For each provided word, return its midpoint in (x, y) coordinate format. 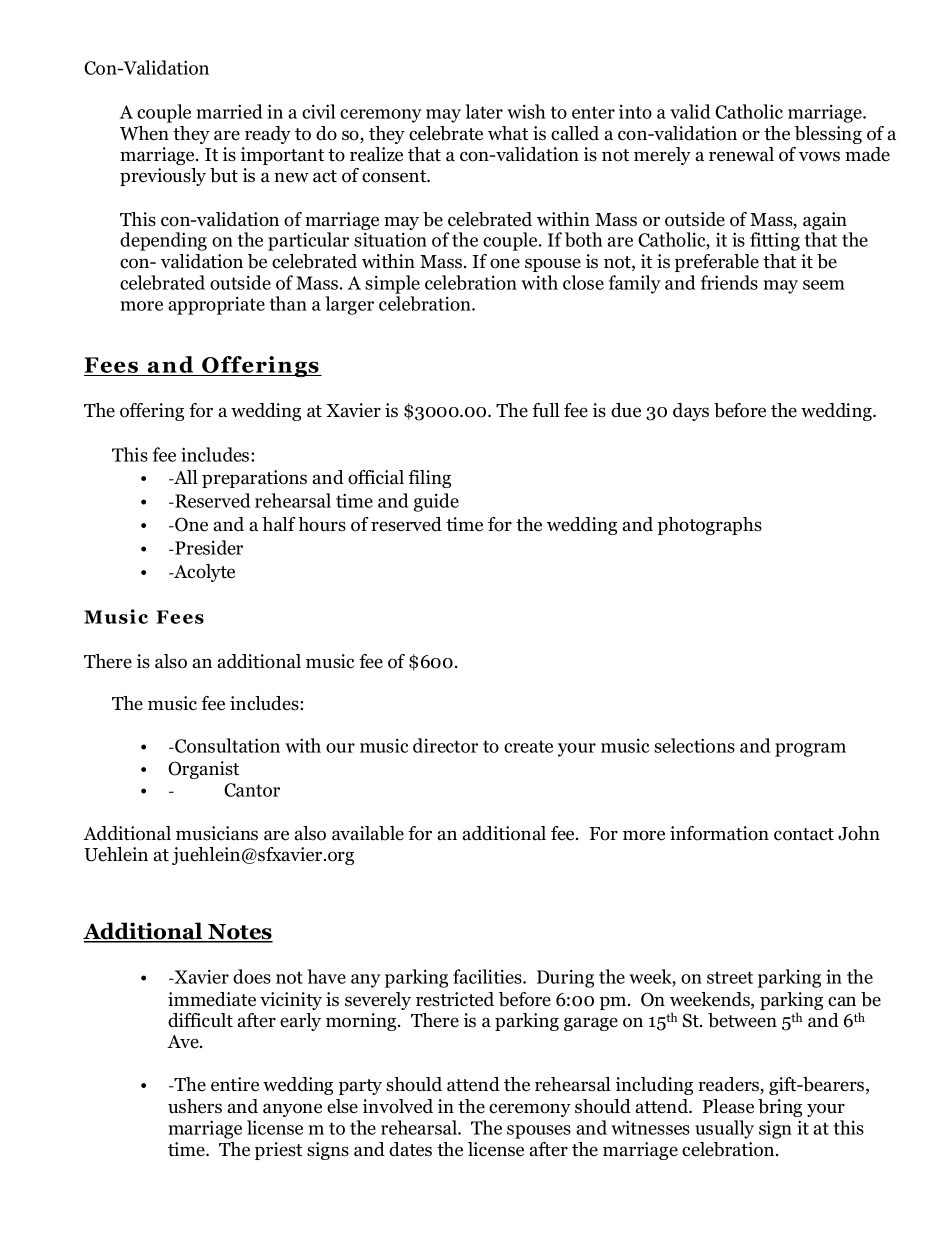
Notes (239, 933)
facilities (488, 976)
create (528, 746)
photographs (710, 526)
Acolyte (203, 573)
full (546, 410)
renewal (741, 154)
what (508, 133)
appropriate (216, 305)
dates (410, 1149)
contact (804, 834)
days (691, 412)
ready (268, 135)
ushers (195, 1106)
